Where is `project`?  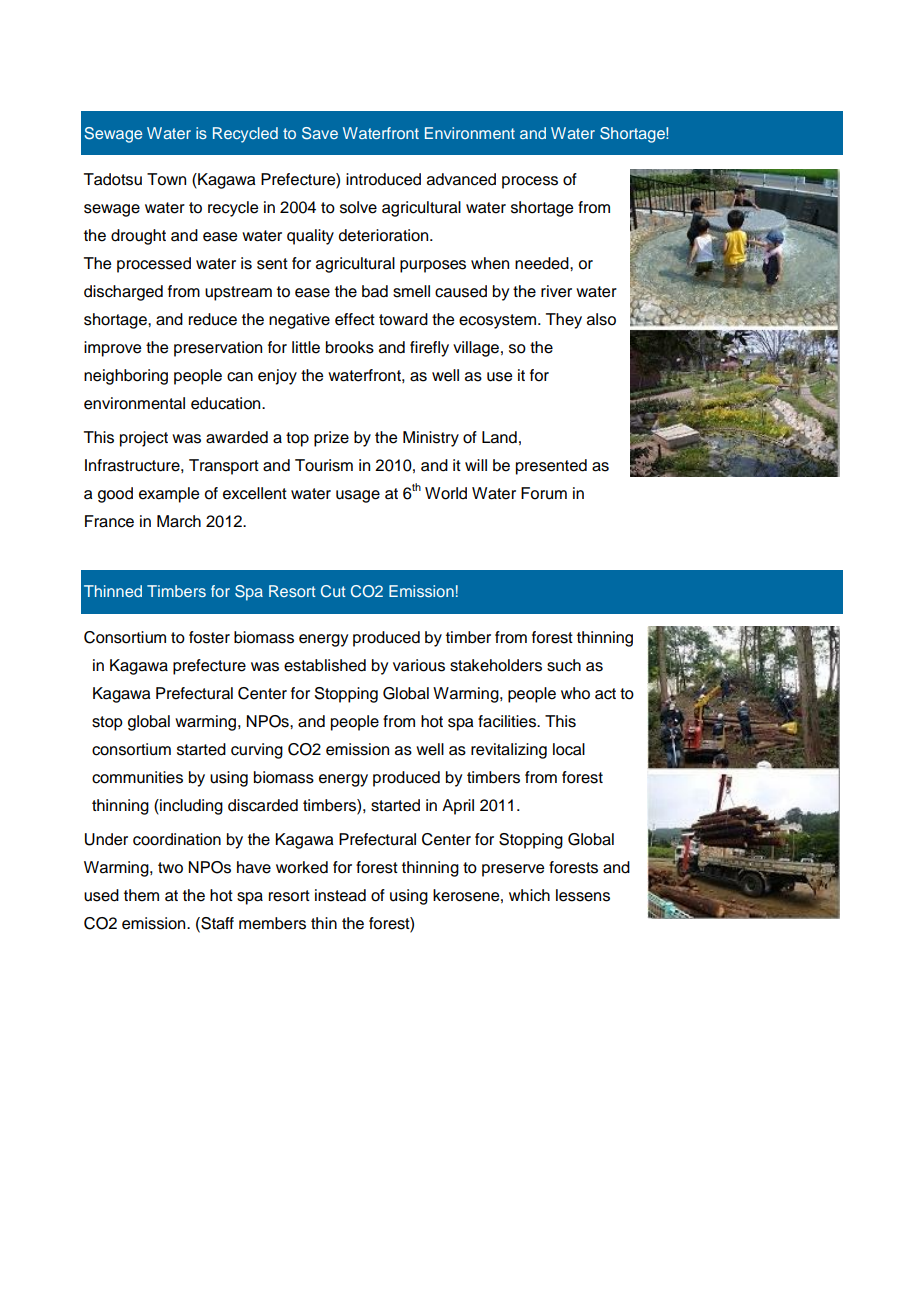
project is located at coordinates (144, 439).
